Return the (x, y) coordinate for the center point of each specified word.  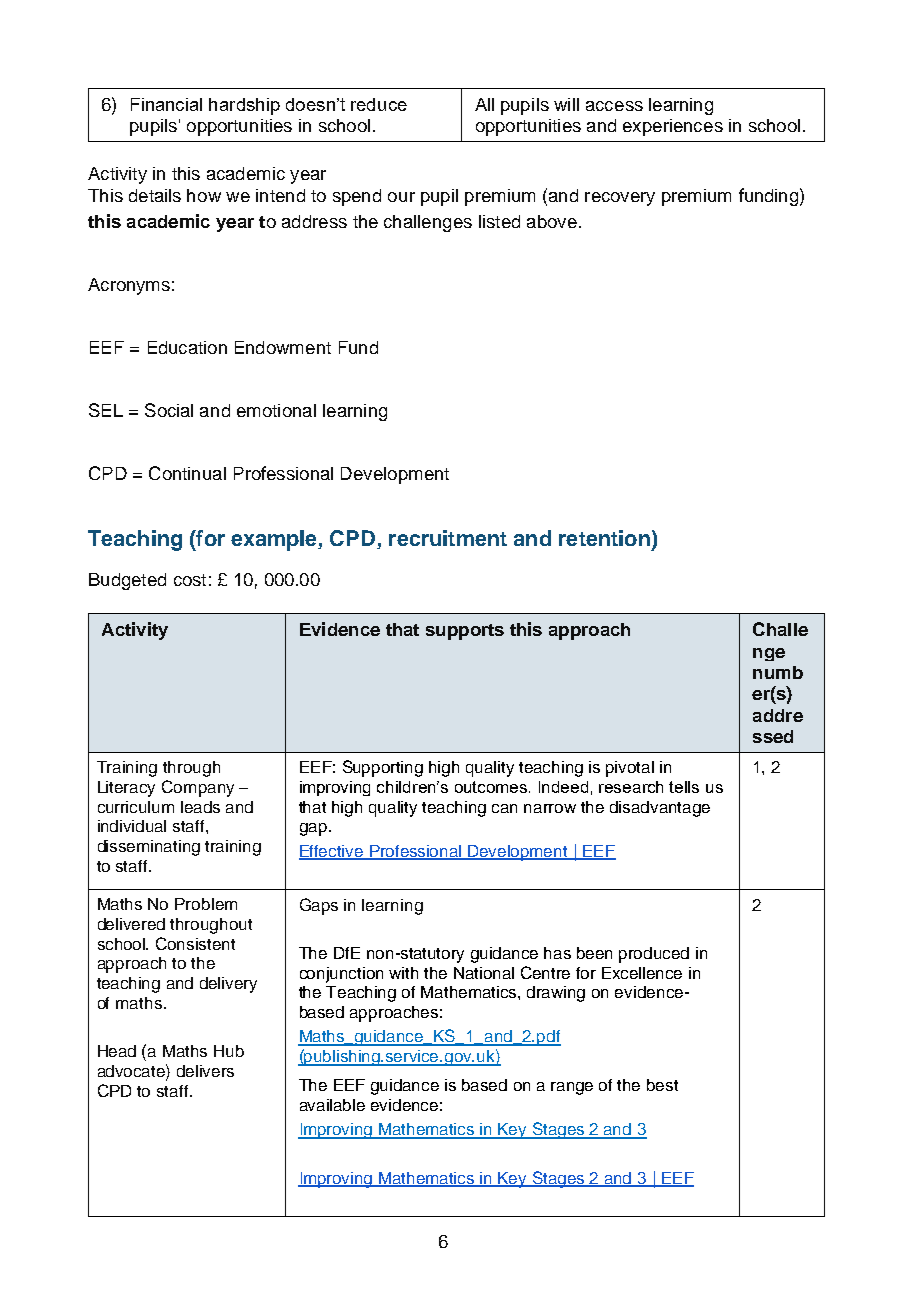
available (332, 1105)
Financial (166, 104)
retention (604, 538)
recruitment (448, 538)
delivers (205, 1071)
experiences (673, 127)
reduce (379, 104)
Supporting (383, 768)
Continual (187, 473)
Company (198, 788)
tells (684, 787)
